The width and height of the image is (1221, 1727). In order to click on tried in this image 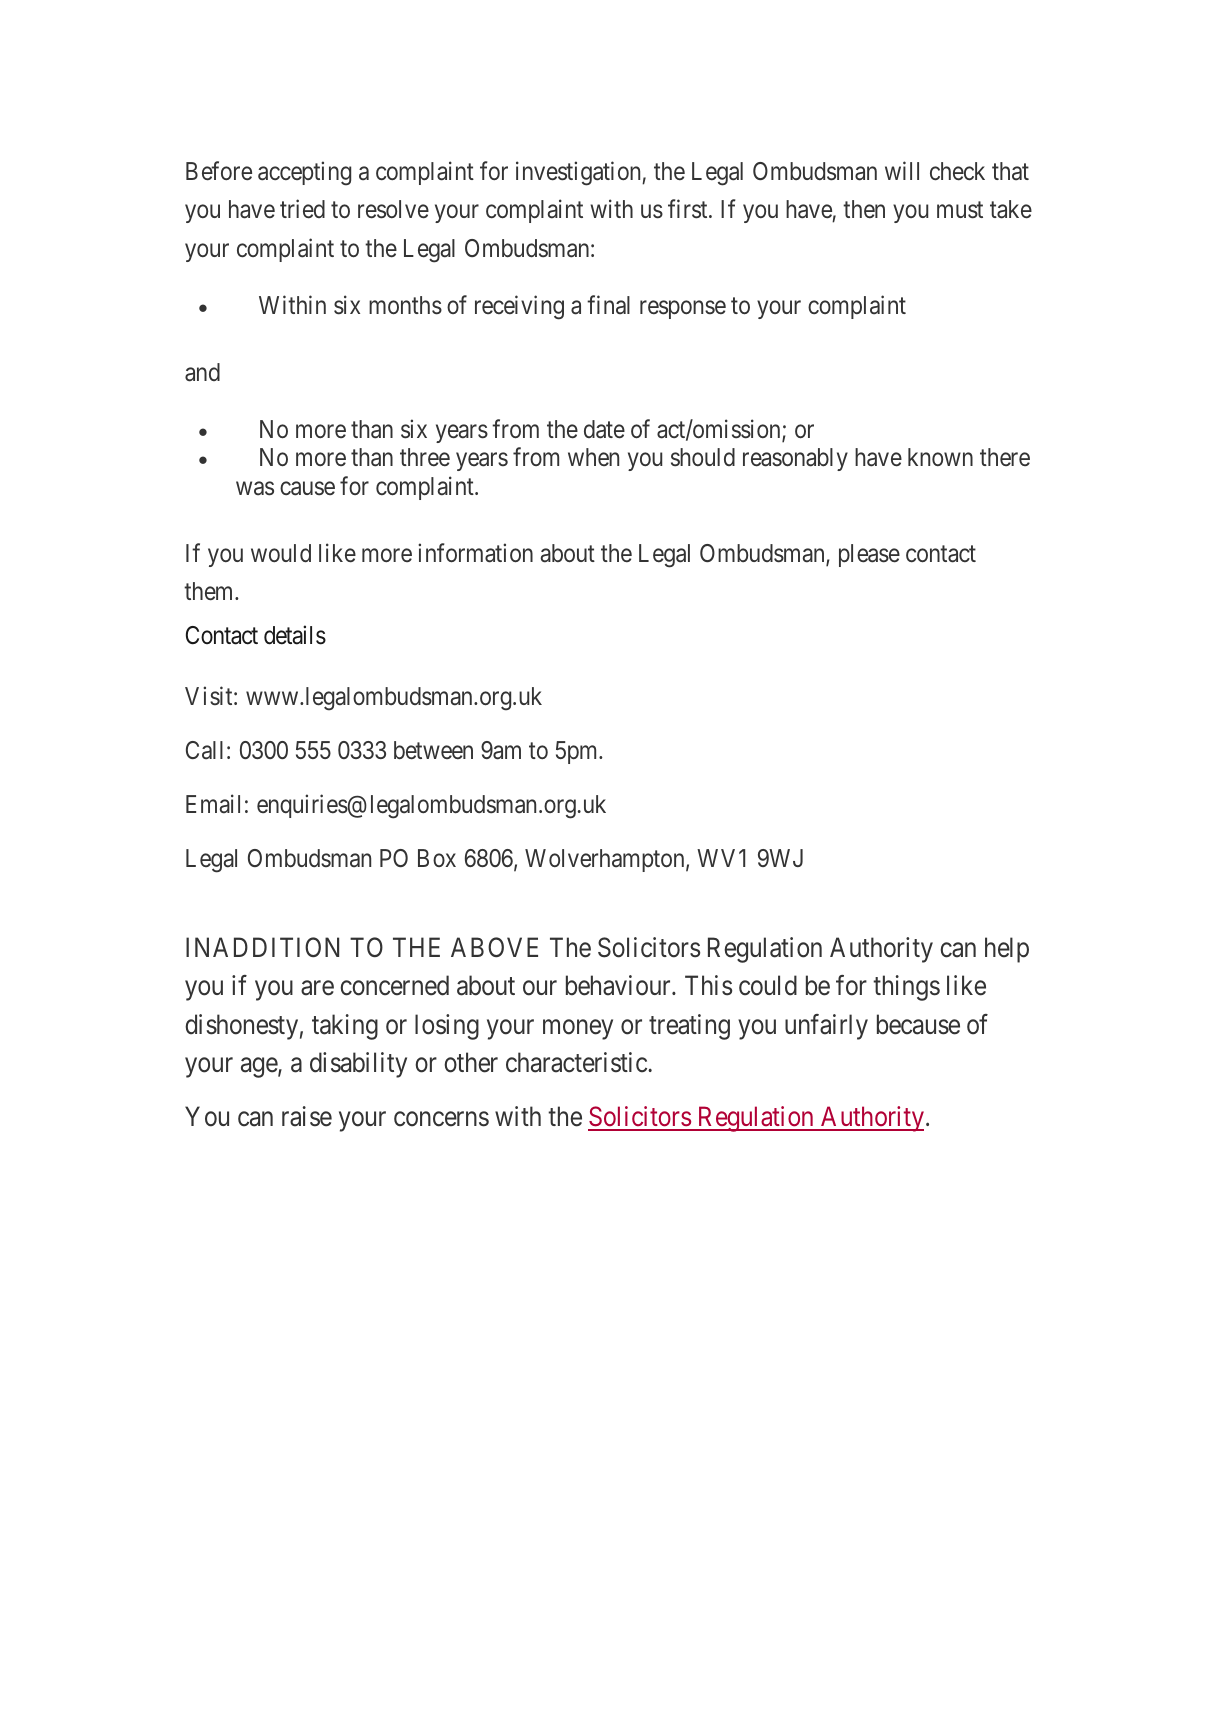, I will do `click(302, 209)`.
